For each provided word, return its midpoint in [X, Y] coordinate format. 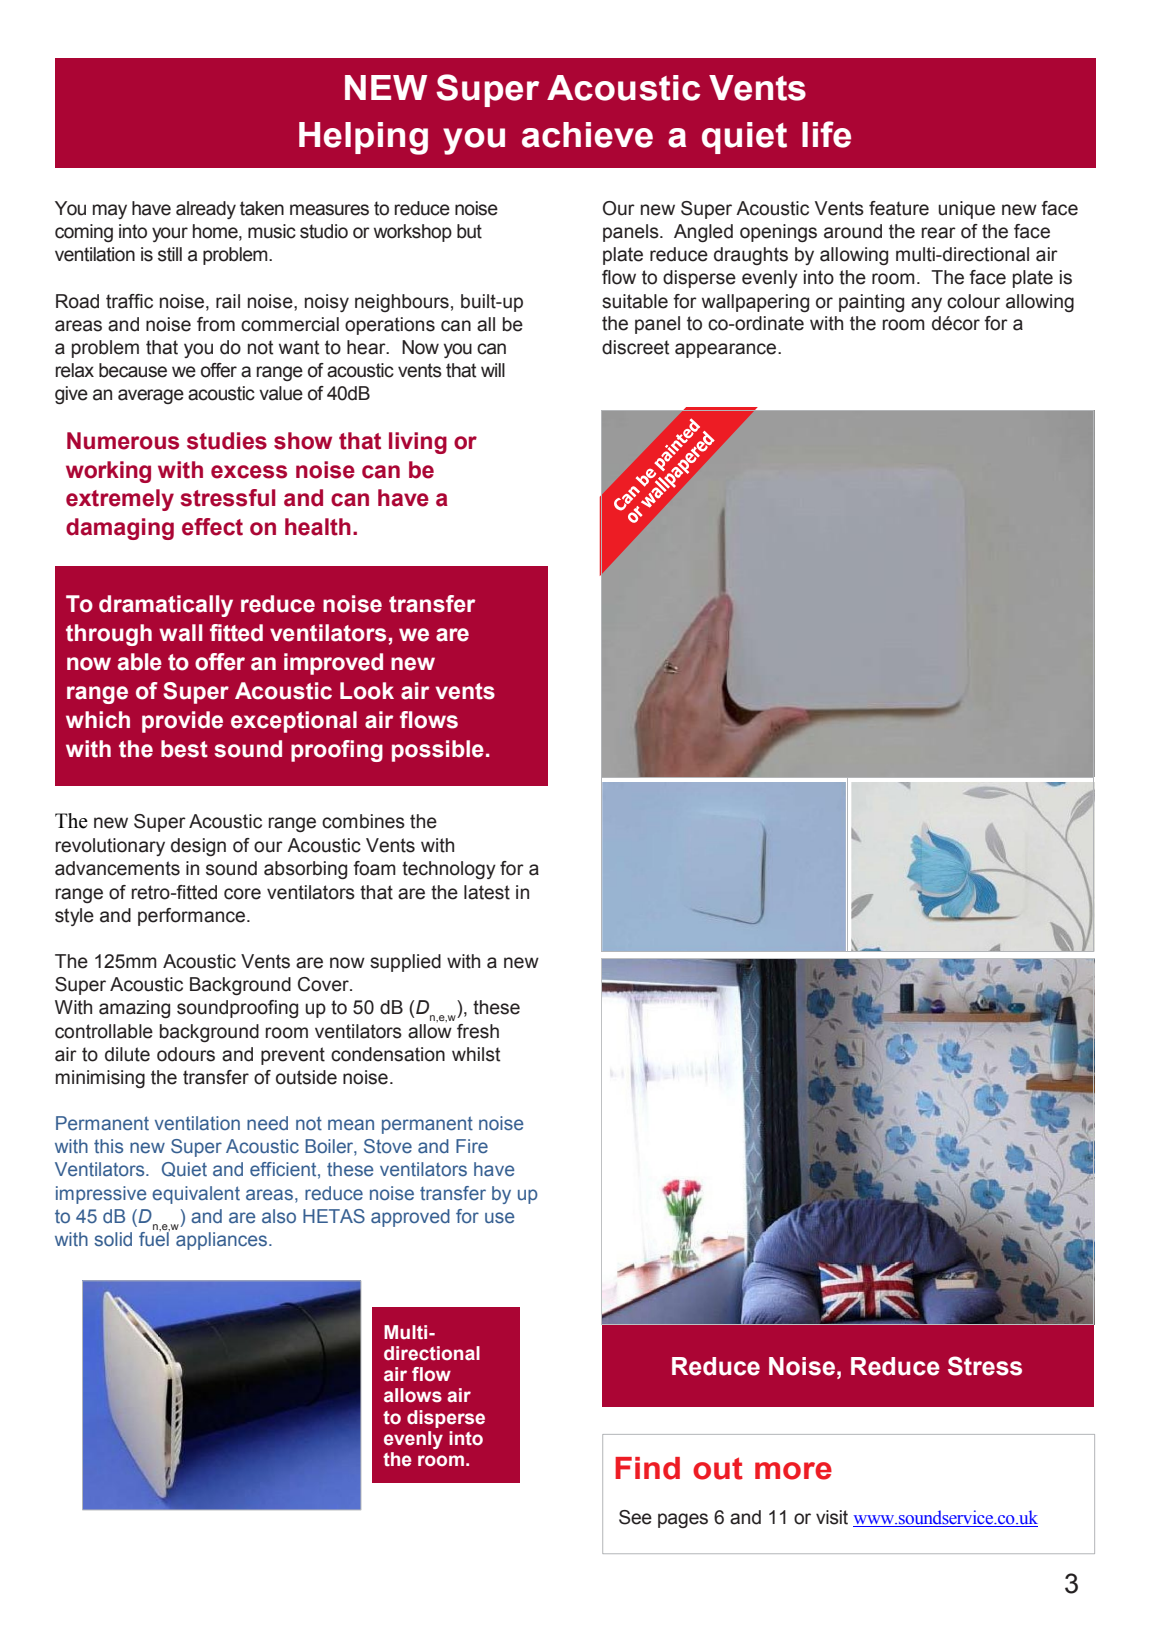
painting [871, 303]
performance [193, 917]
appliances [221, 1239]
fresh [478, 1031]
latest [487, 892]
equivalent [196, 1195]
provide [182, 722]
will [493, 370]
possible [438, 751]
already [206, 210]
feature [899, 208]
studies [227, 441]
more [793, 1471]
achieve [587, 135]
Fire [472, 1146]
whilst [476, 1054]
